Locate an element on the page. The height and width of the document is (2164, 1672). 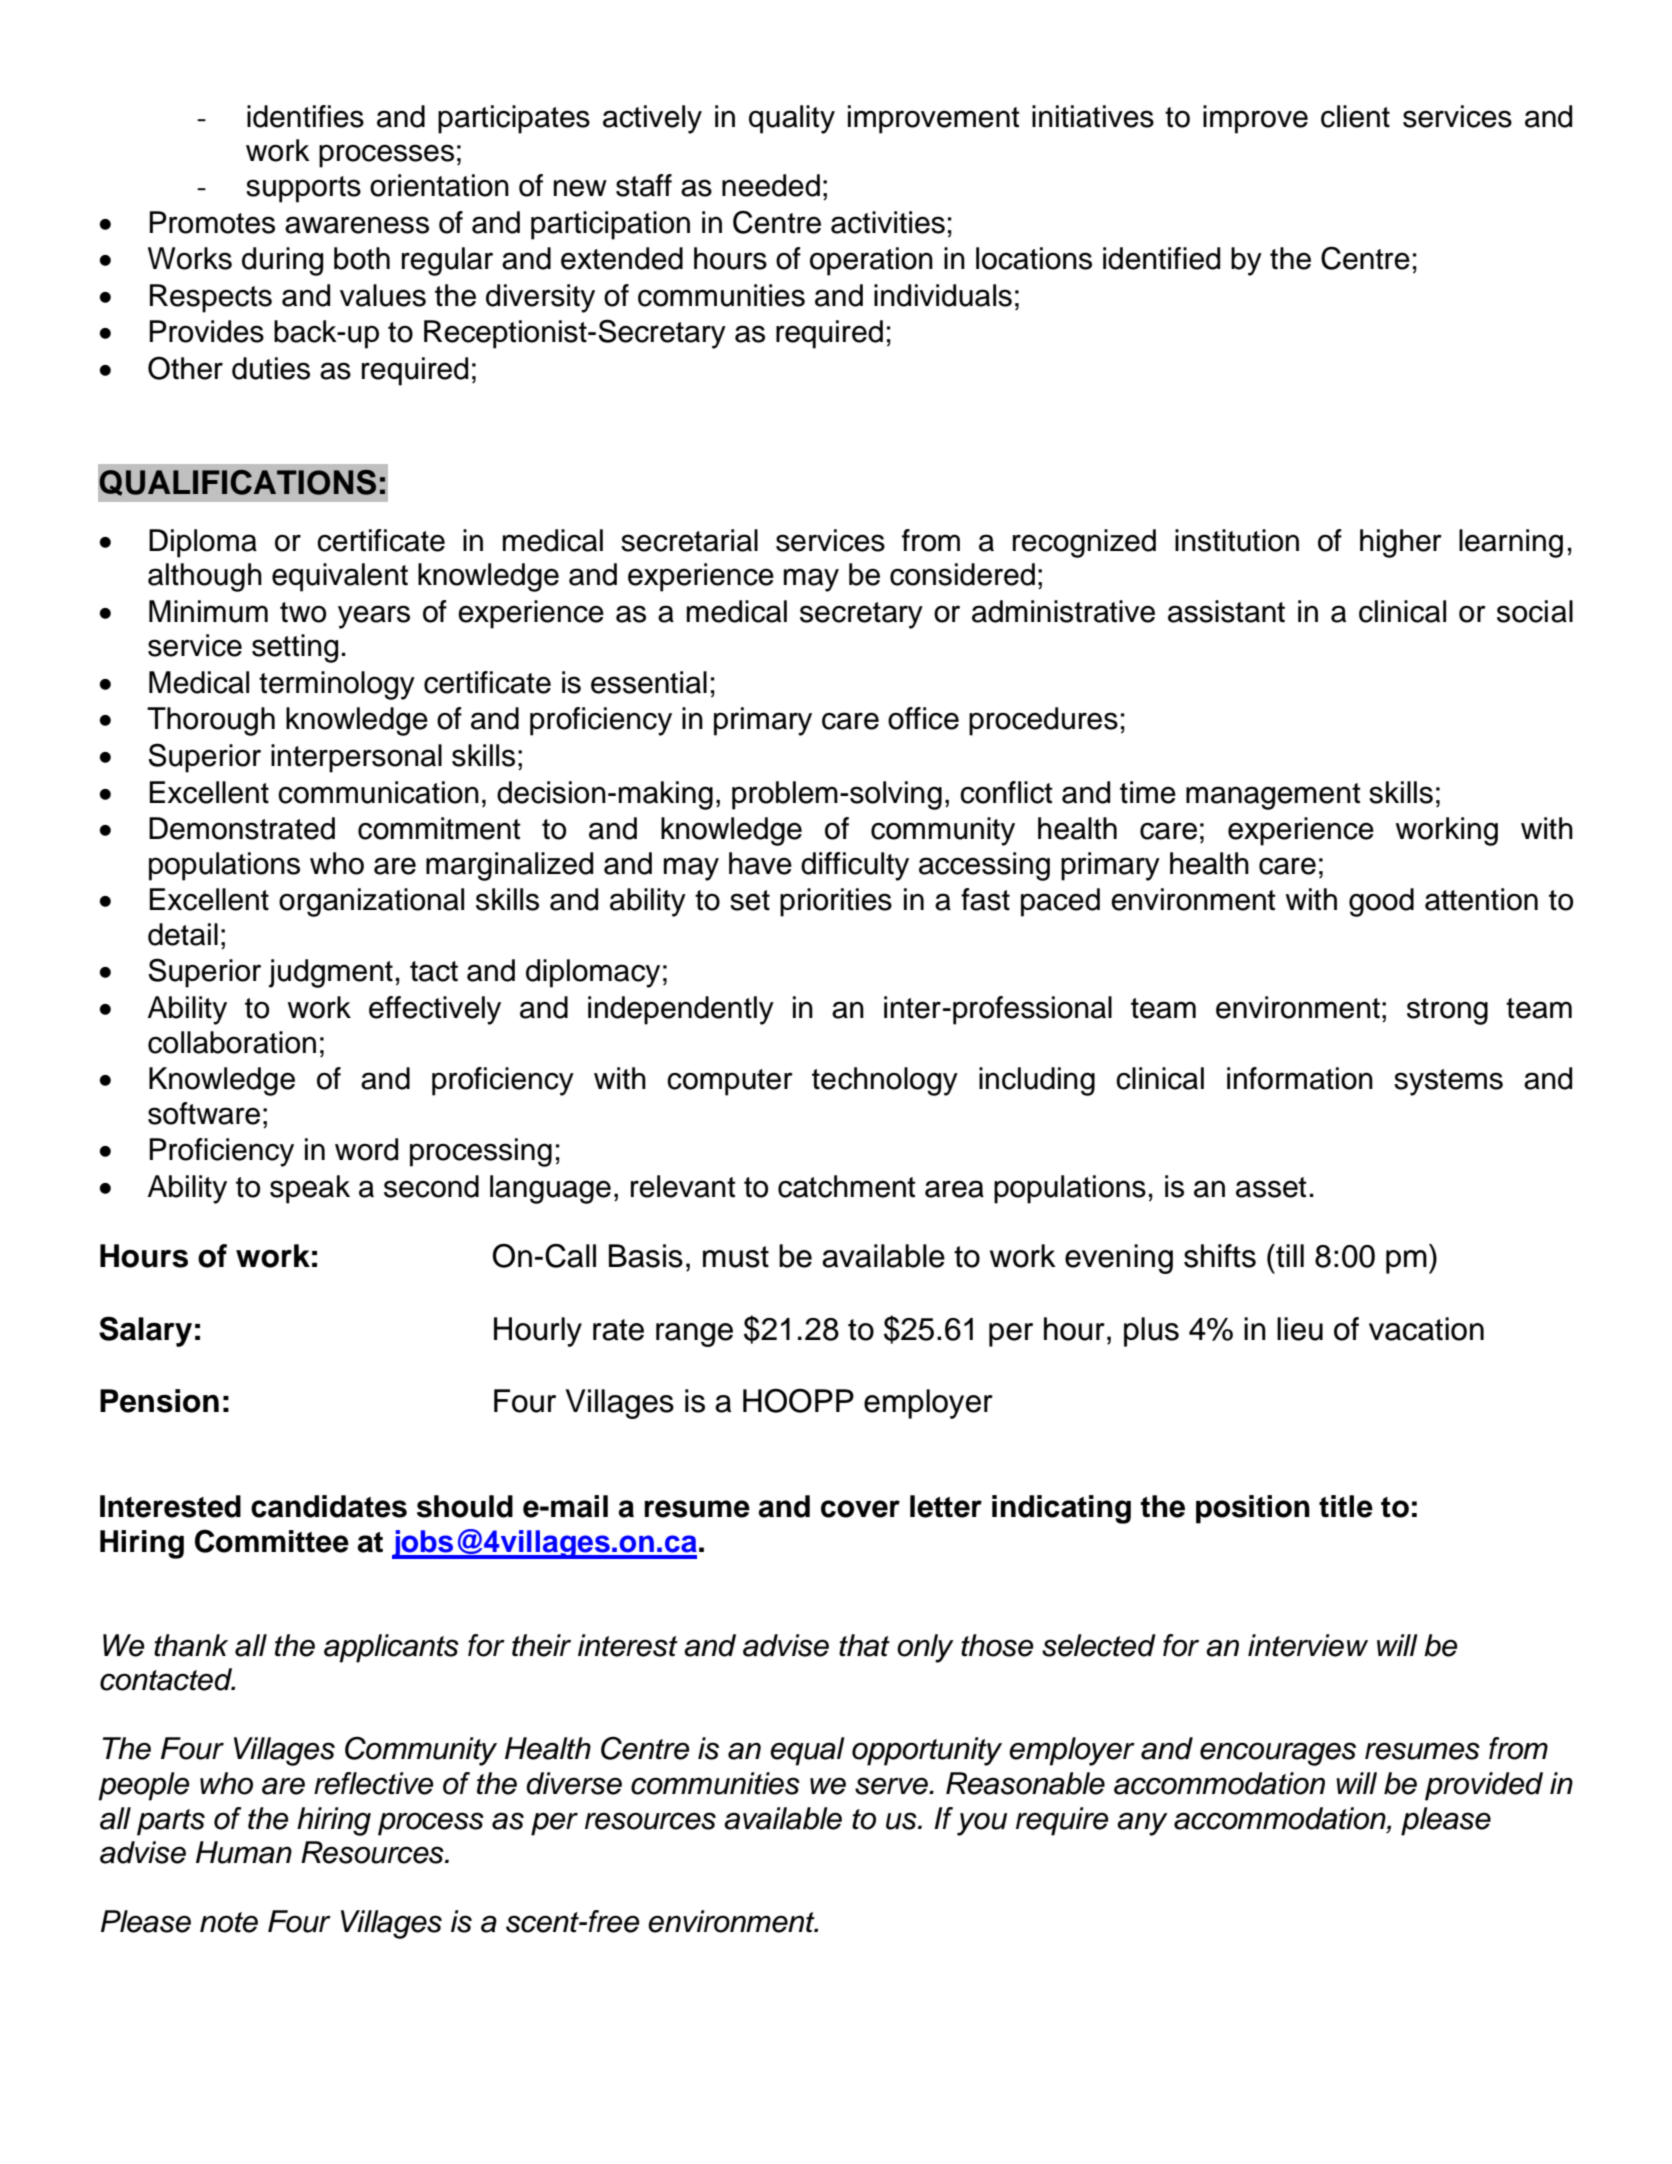
candidates is located at coordinates (329, 1506).
